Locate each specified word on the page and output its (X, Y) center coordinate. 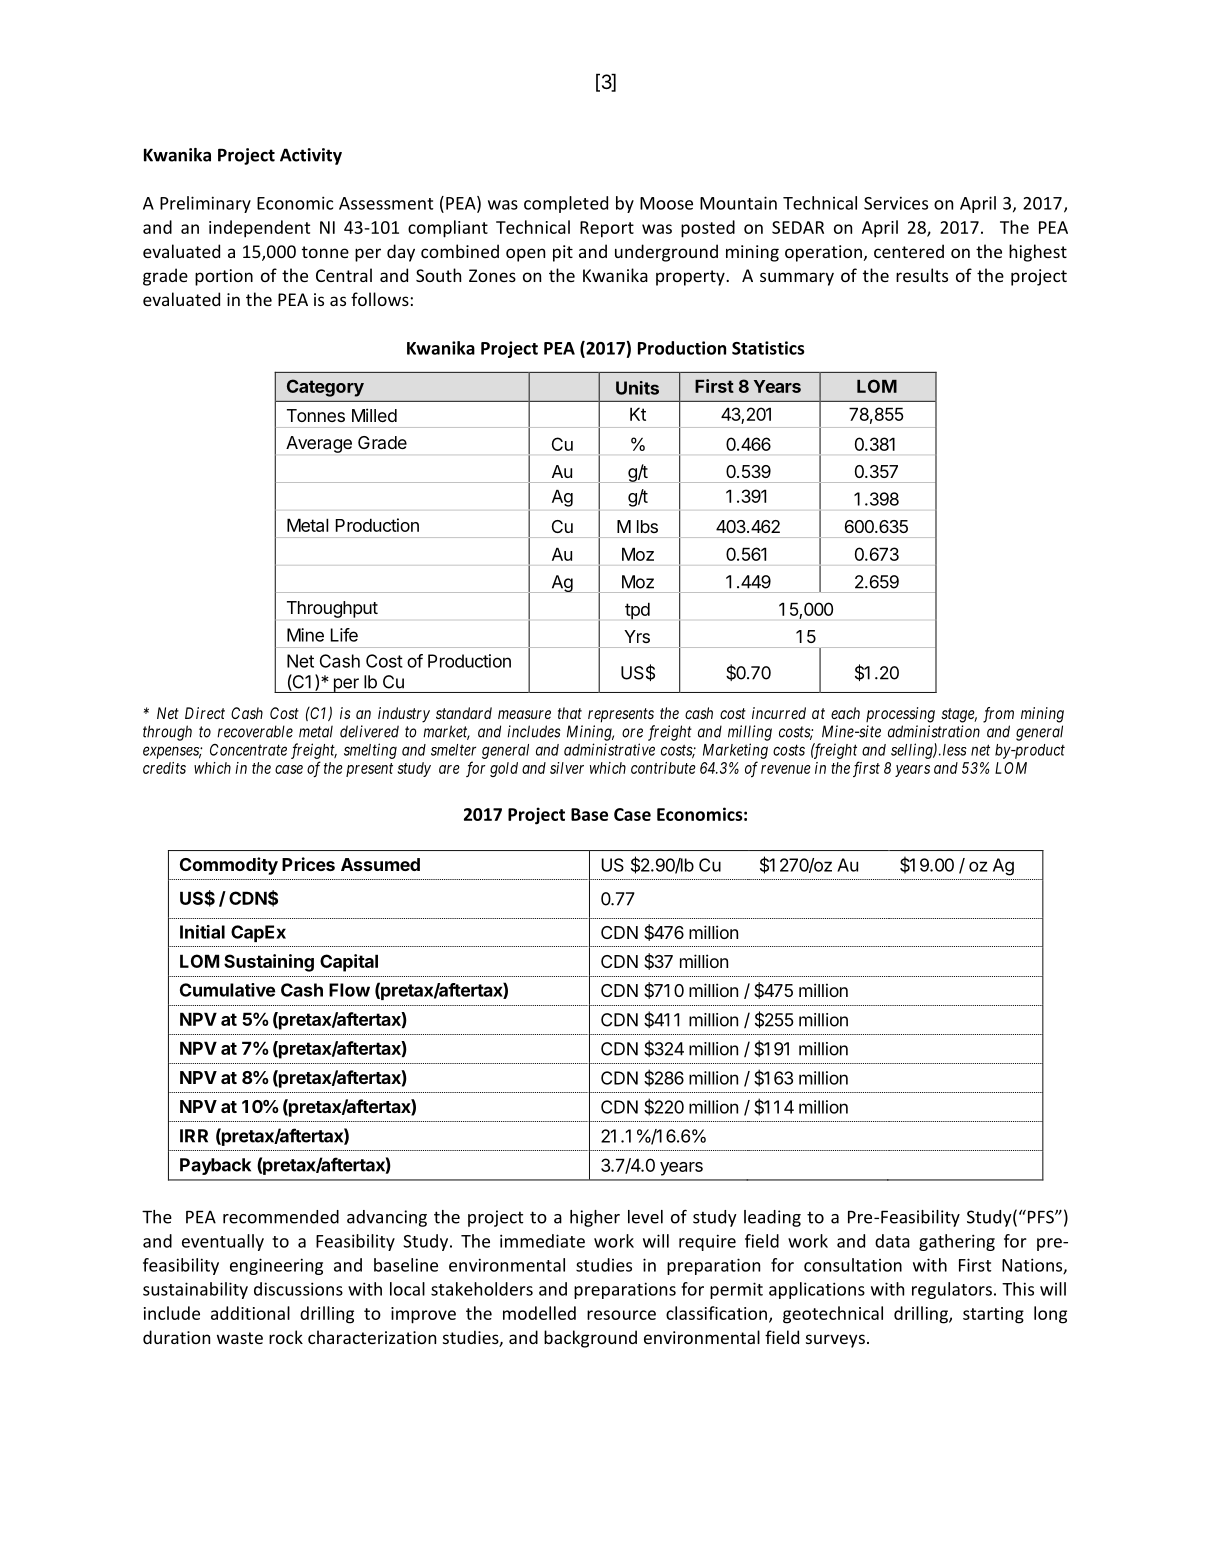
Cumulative (227, 990)
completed (566, 204)
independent (259, 229)
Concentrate (248, 750)
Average (319, 444)
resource (621, 1315)
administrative (609, 749)
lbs (647, 526)
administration (934, 731)
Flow (349, 990)
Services (896, 203)
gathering (957, 1242)
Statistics (768, 348)
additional (250, 1313)
